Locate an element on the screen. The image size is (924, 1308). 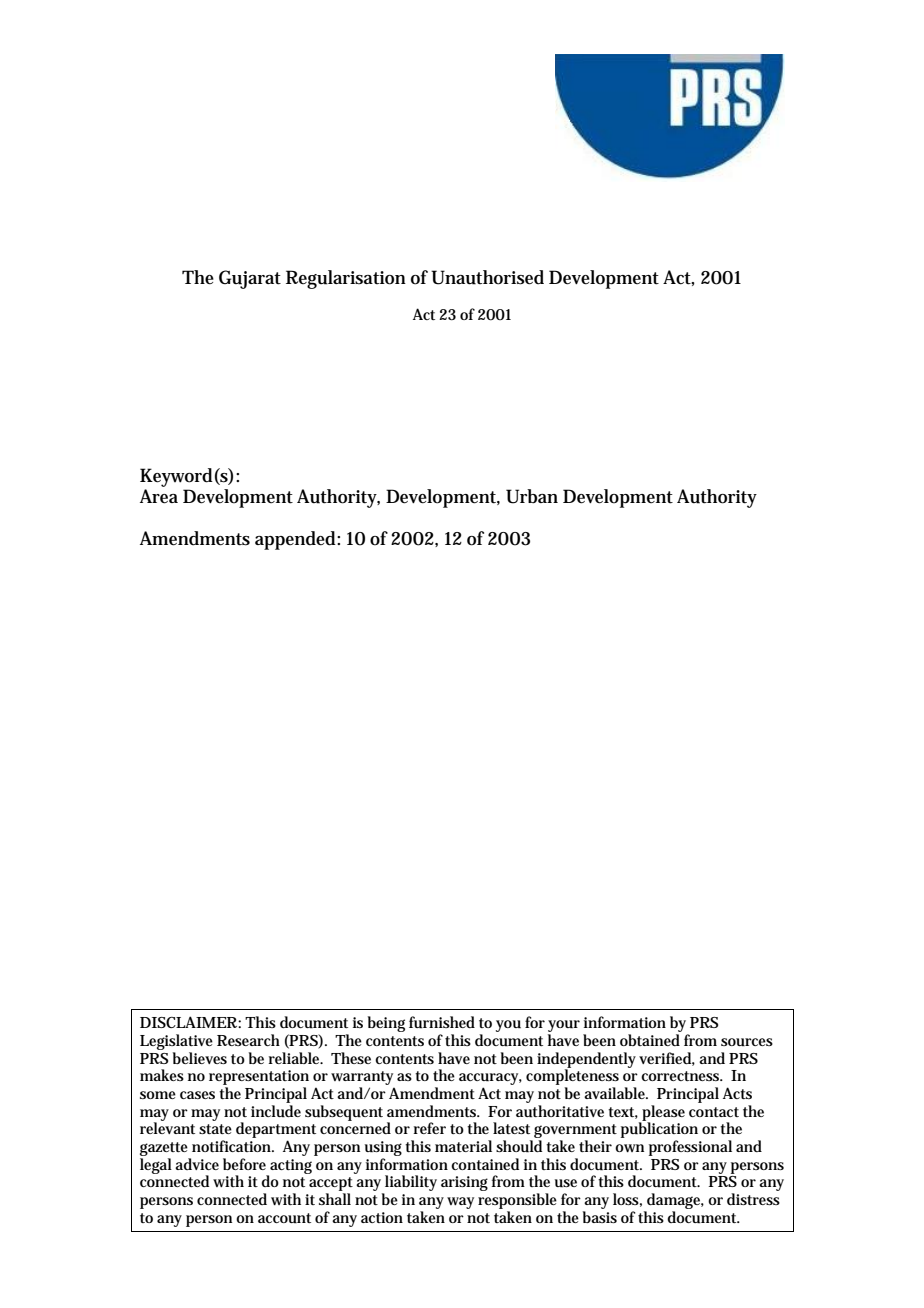
before is located at coordinates (244, 1164).
